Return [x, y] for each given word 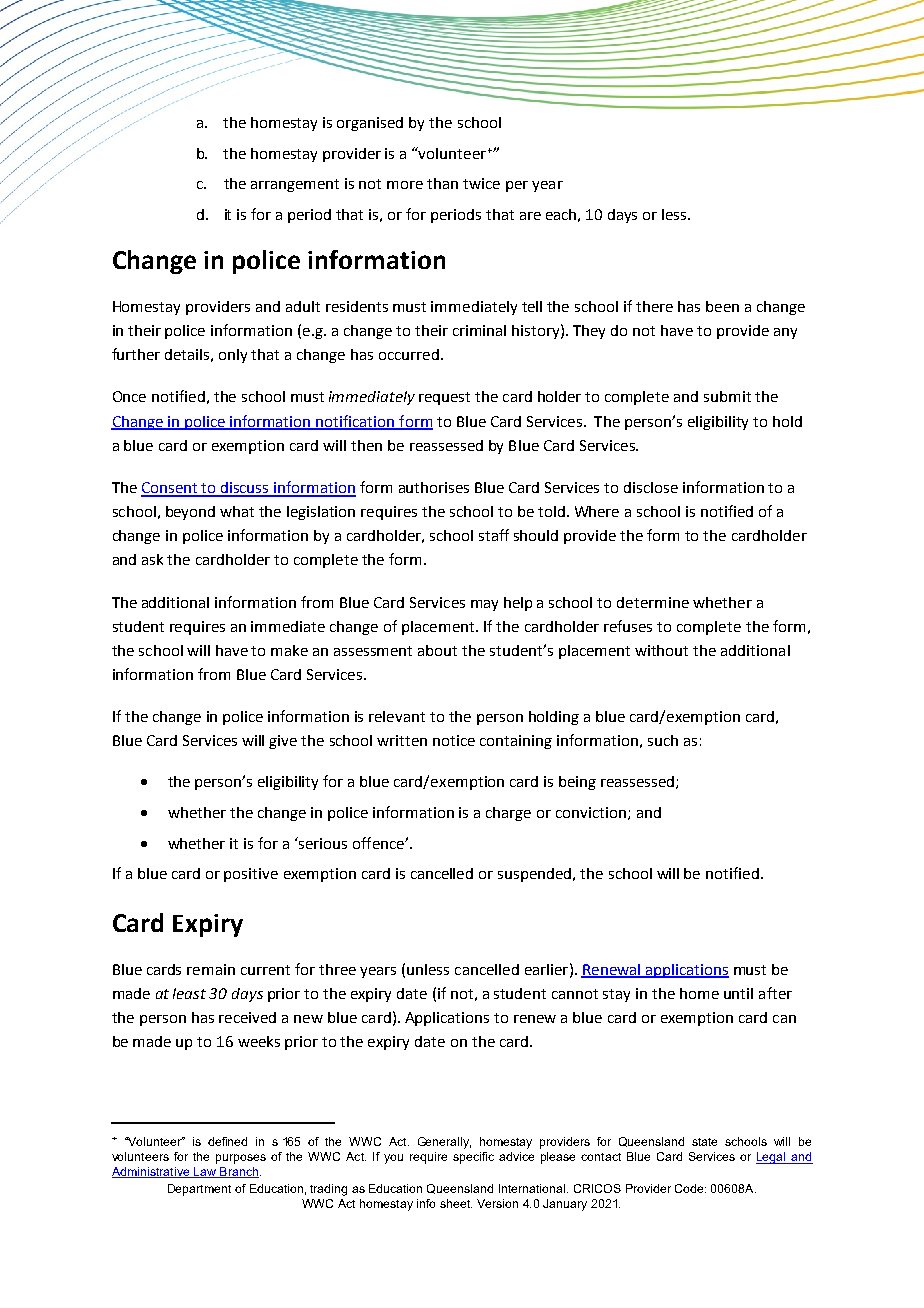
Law [205, 1172]
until [738, 993]
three [337, 969]
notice [454, 740]
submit [727, 396]
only [233, 356]
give [283, 742]
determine [653, 602]
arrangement [295, 185]
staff [494, 535]
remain [211, 969]
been [722, 306]
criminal [479, 330]
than [442, 183]
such [663, 740]
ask [152, 559]
